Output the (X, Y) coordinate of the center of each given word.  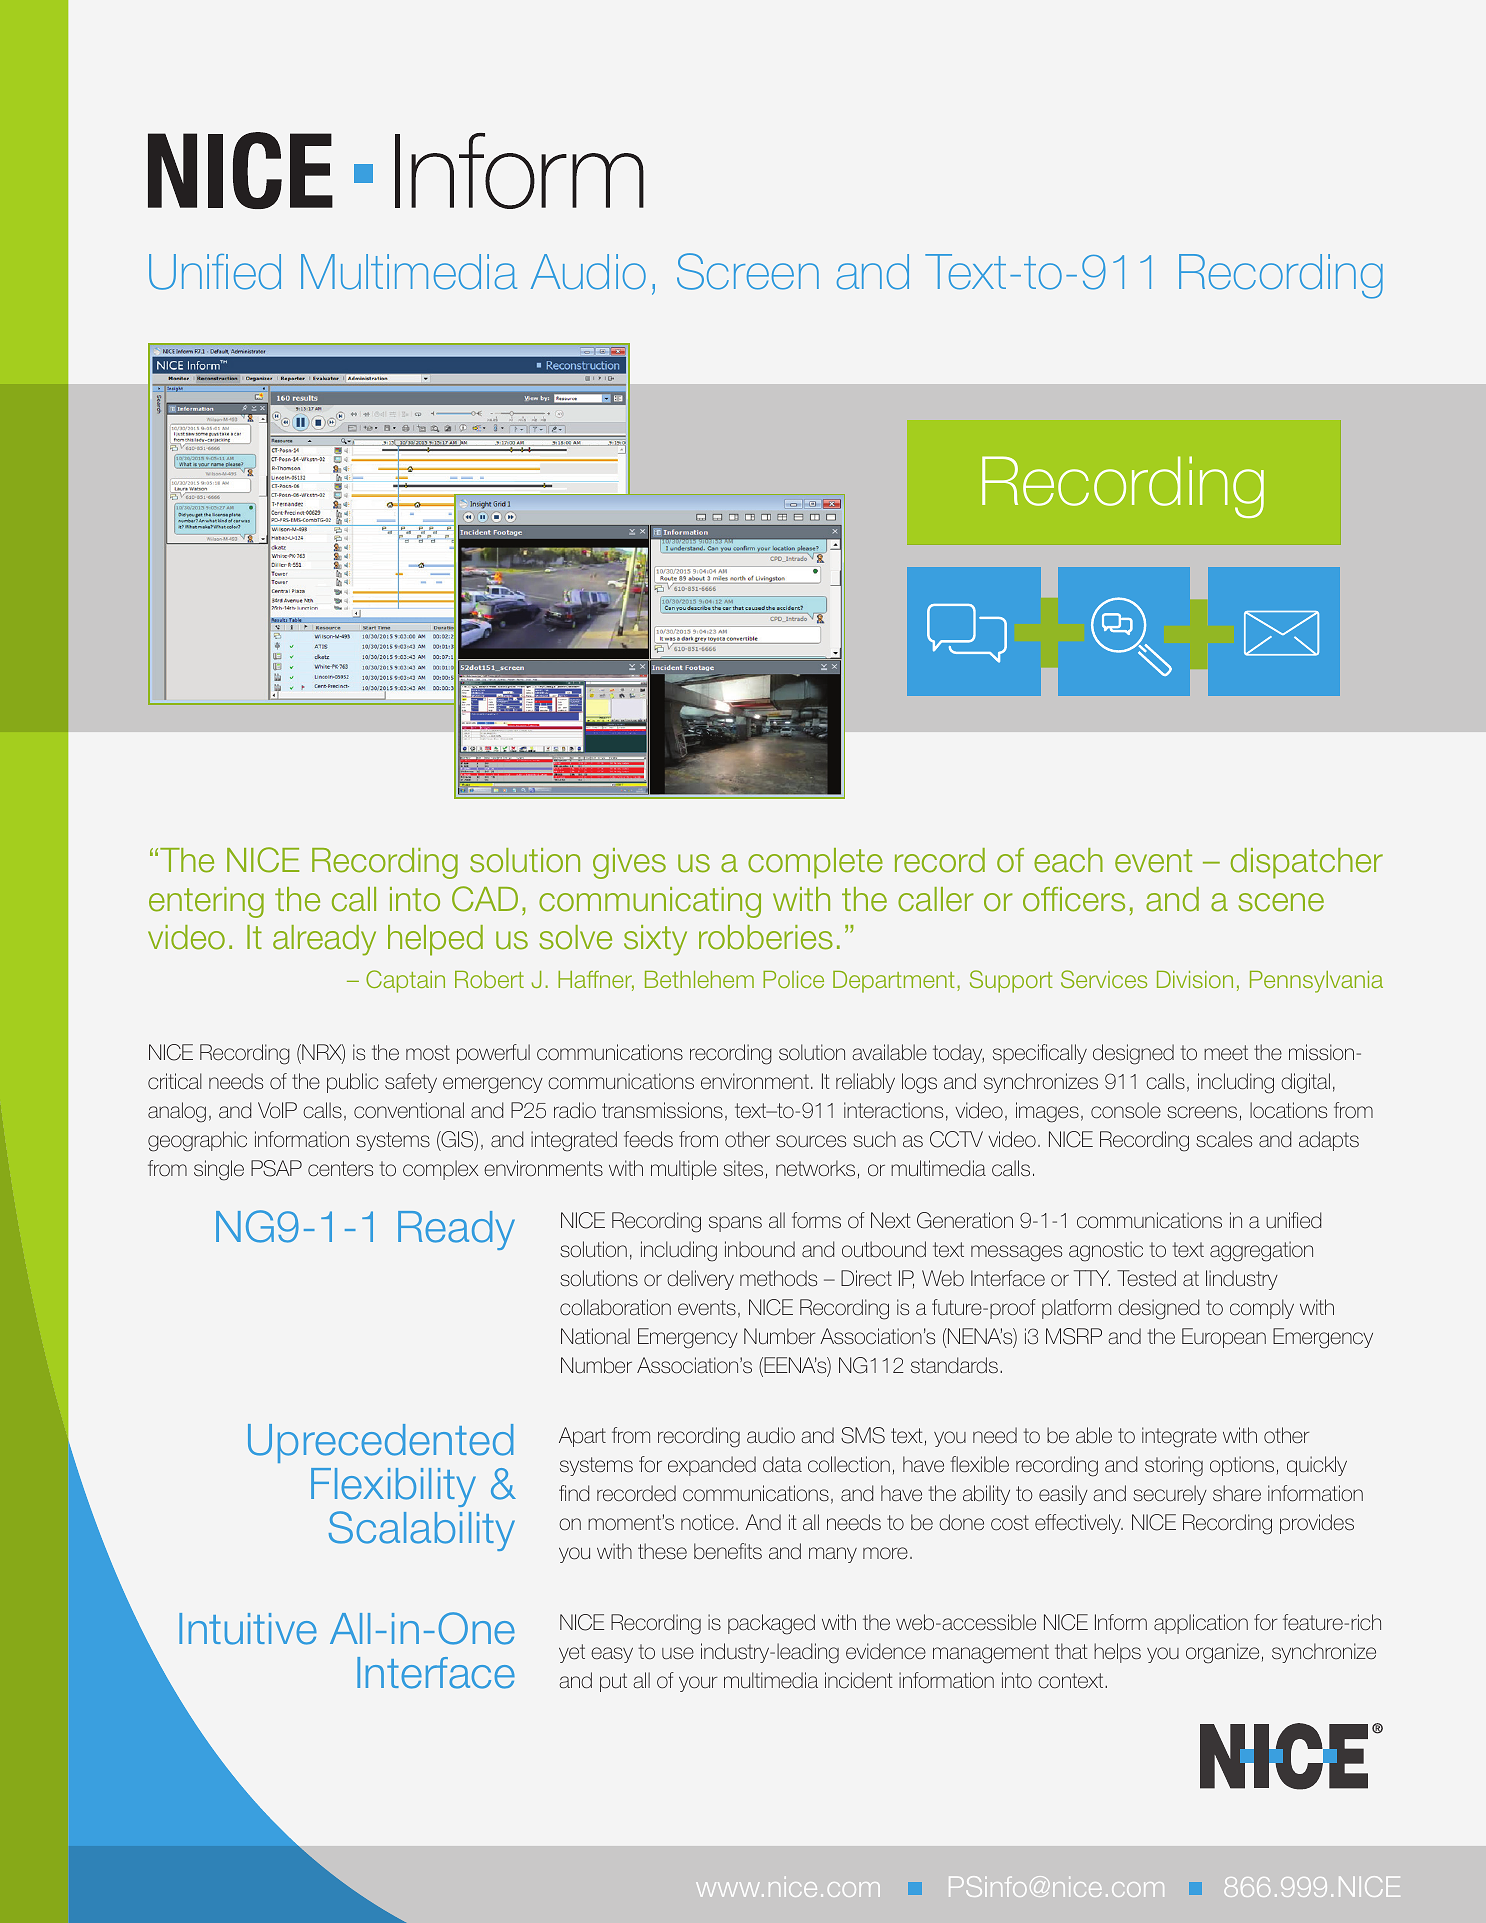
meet (1226, 1053)
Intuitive (248, 1629)
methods (778, 1278)
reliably (865, 1083)
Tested (1146, 1278)
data (782, 1464)
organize (1222, 1653)
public (353, 1083)
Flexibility (393, 1487)
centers (340, 1169)
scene (1281, 902)
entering (206, 902)
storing (1174, 1466)
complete (815, 863)
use (678, 1653)
